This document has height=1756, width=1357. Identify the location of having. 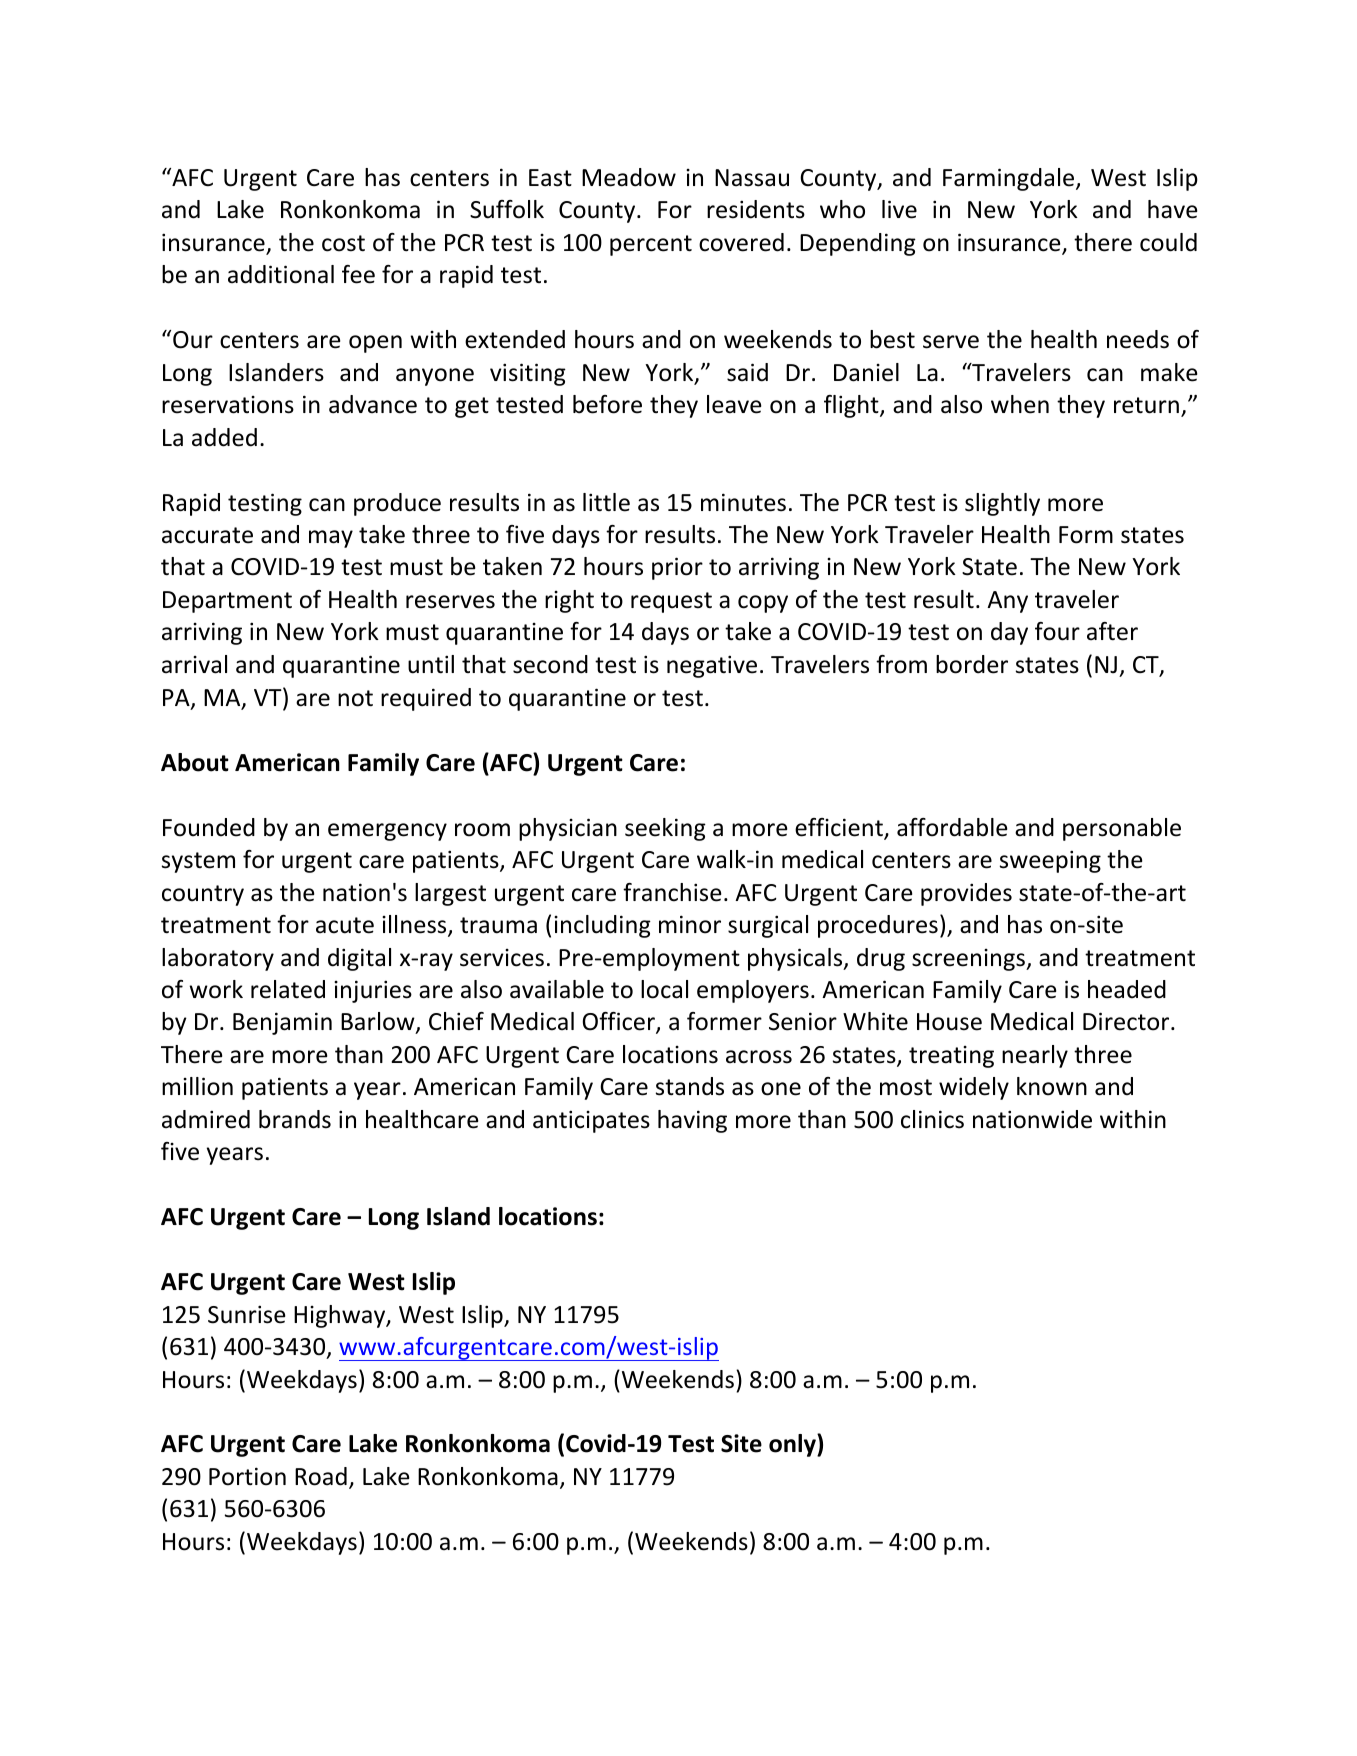
(692, 1121).
